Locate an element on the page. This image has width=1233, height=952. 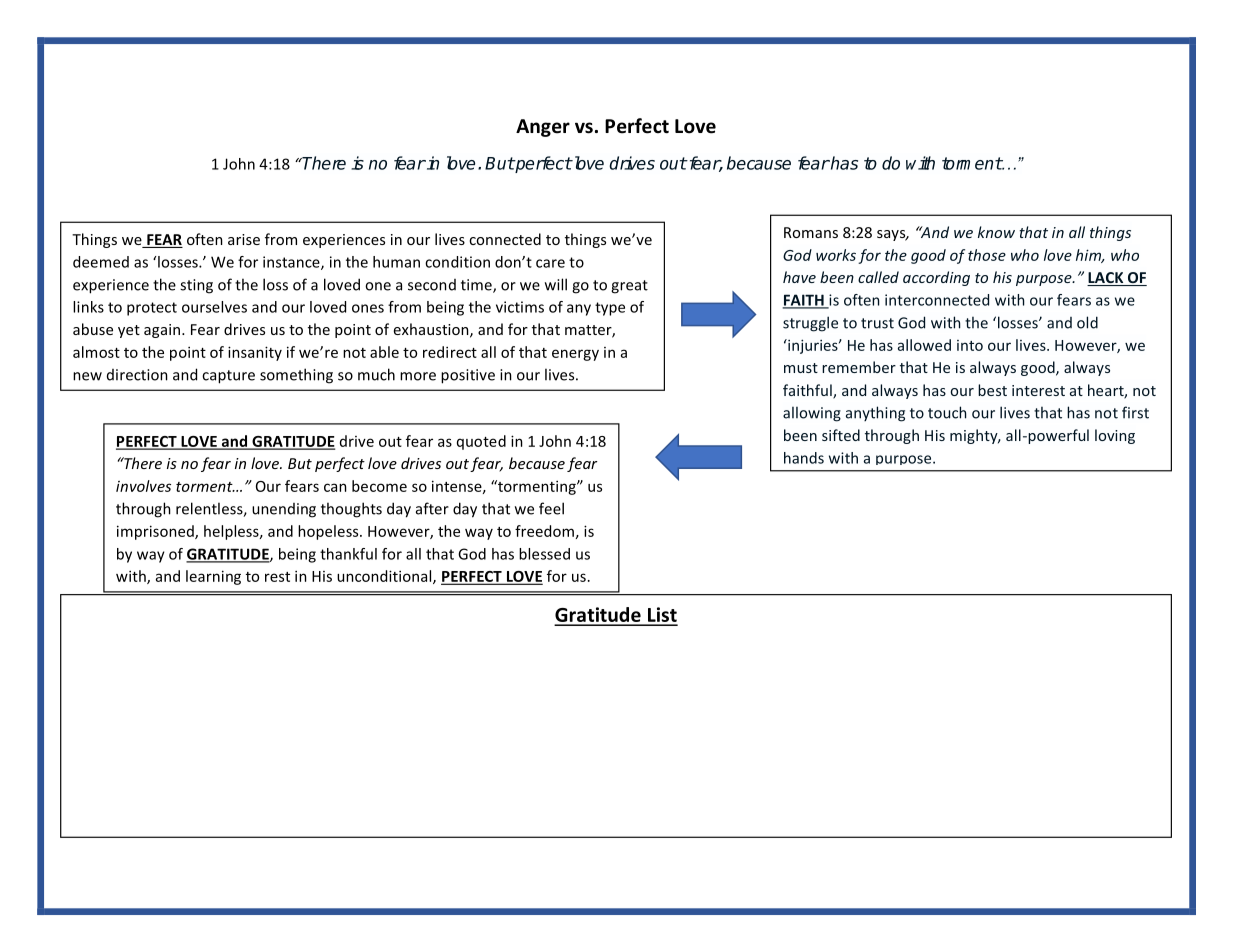
involves is located at coordinates (143, 486).
